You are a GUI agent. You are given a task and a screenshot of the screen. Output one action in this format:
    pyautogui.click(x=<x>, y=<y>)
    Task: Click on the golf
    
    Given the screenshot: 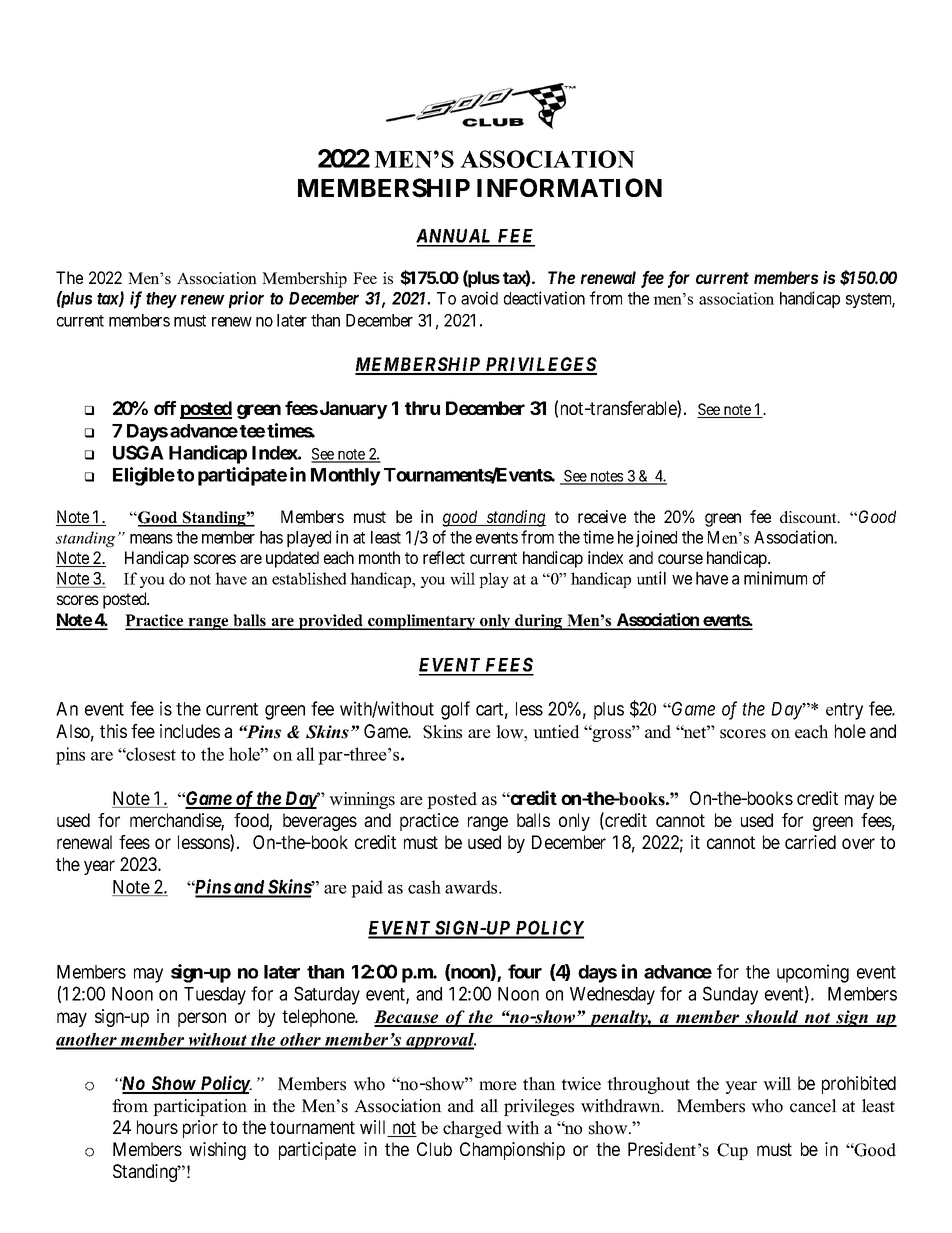 What is the action you would take?
    pyautogui.click(x=455, y=710)
